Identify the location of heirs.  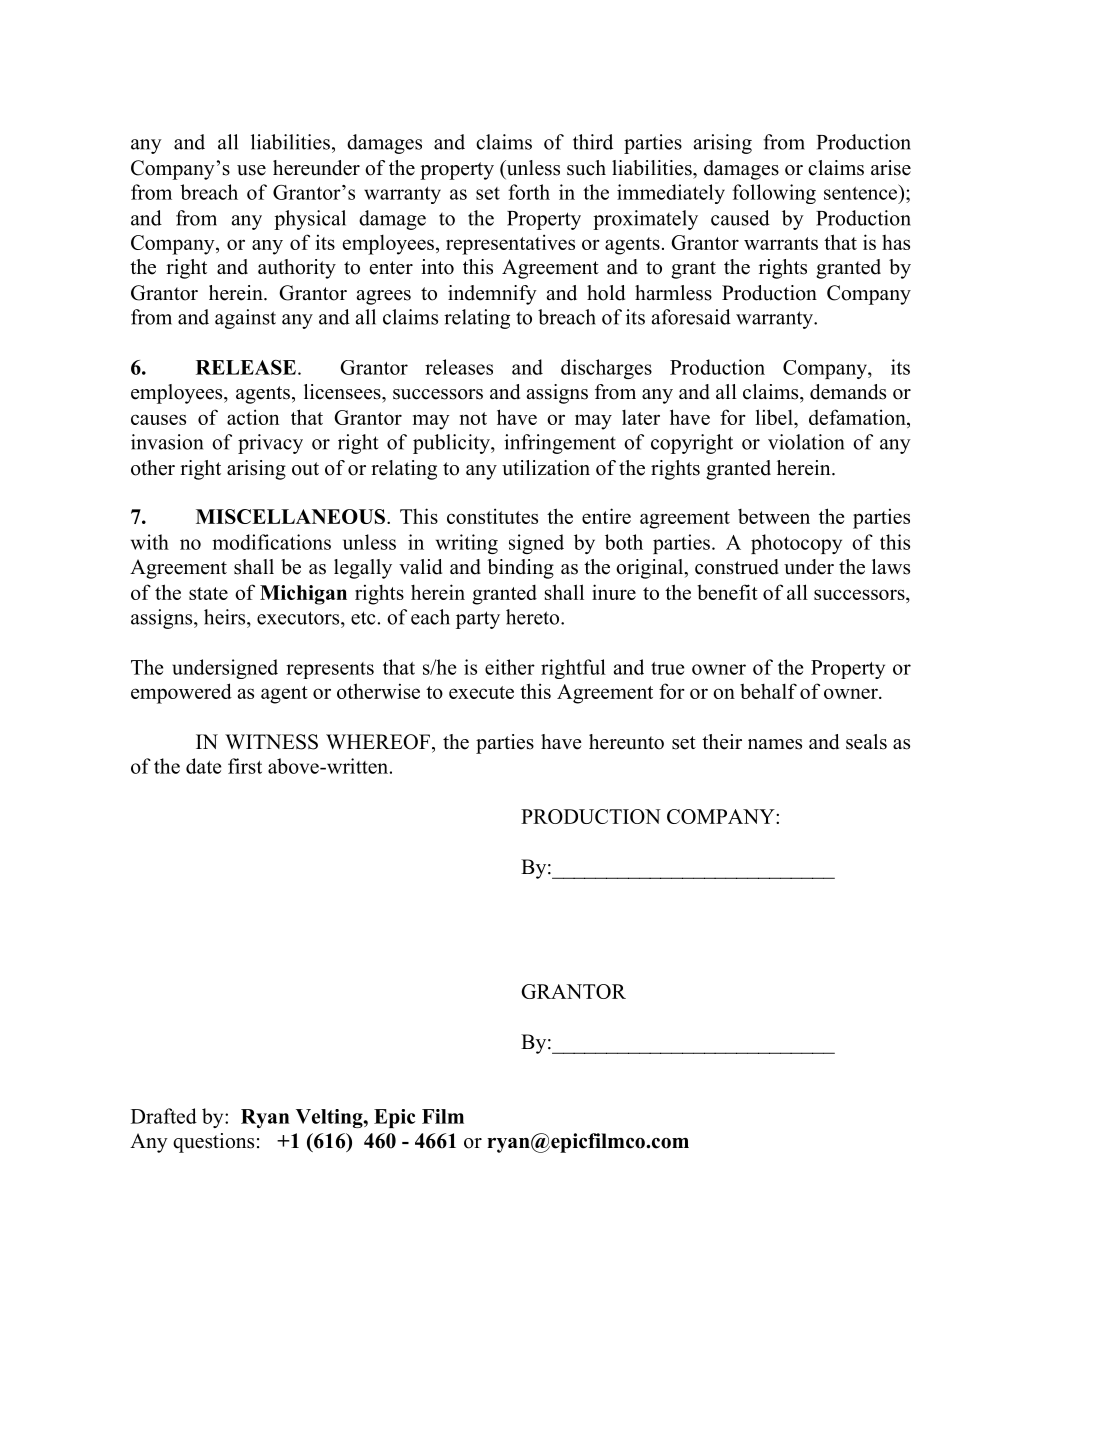
(226, 617).
